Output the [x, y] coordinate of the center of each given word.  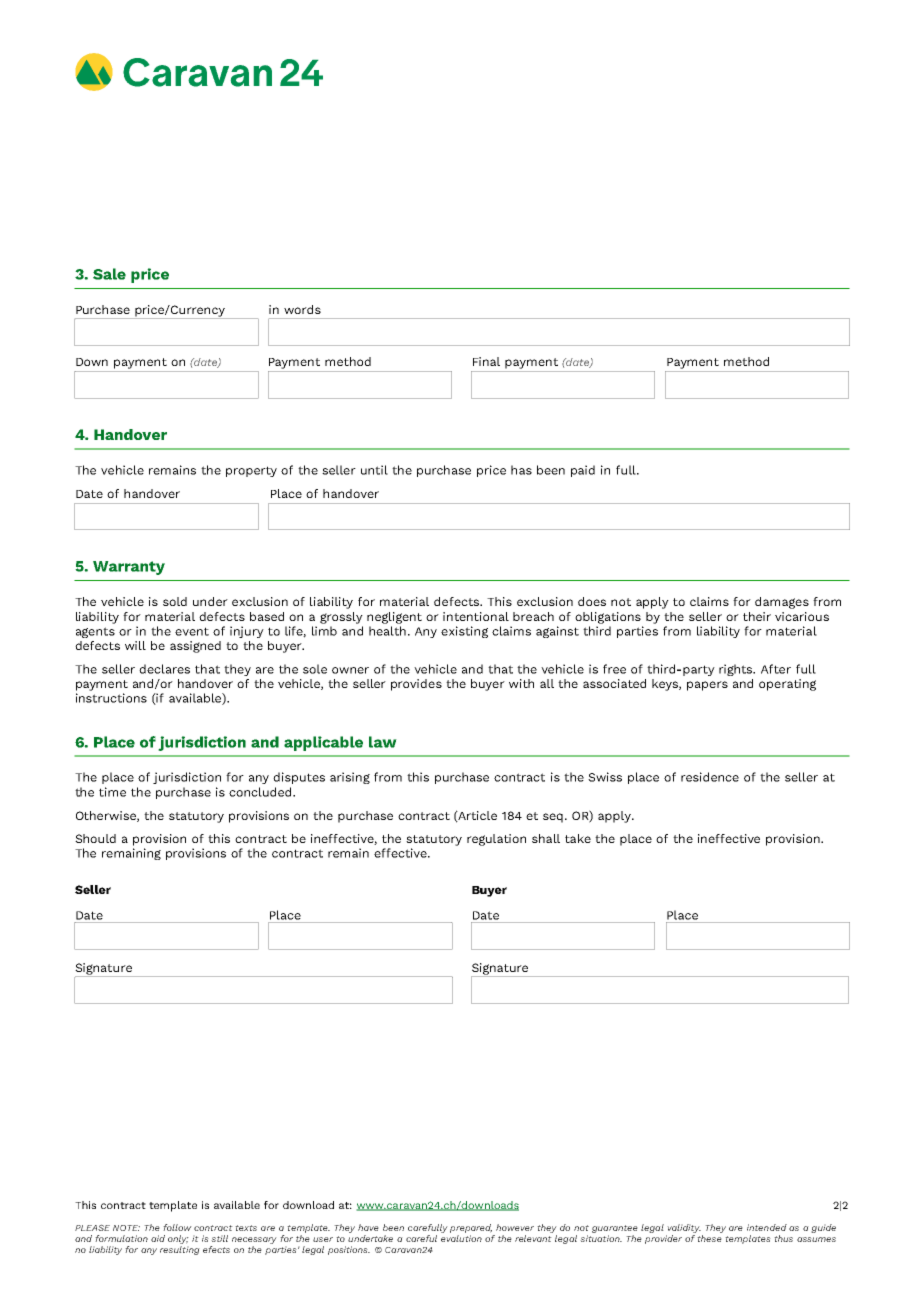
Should [95, 838]
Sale [109, 274]
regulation [496, 840]
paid [583, 471]
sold [175, 601]
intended [767, 1227]
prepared [472, 1230]
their [757, 616]
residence [710, 777]
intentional [476, 616]
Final [486, 361]
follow [177, 1227]
